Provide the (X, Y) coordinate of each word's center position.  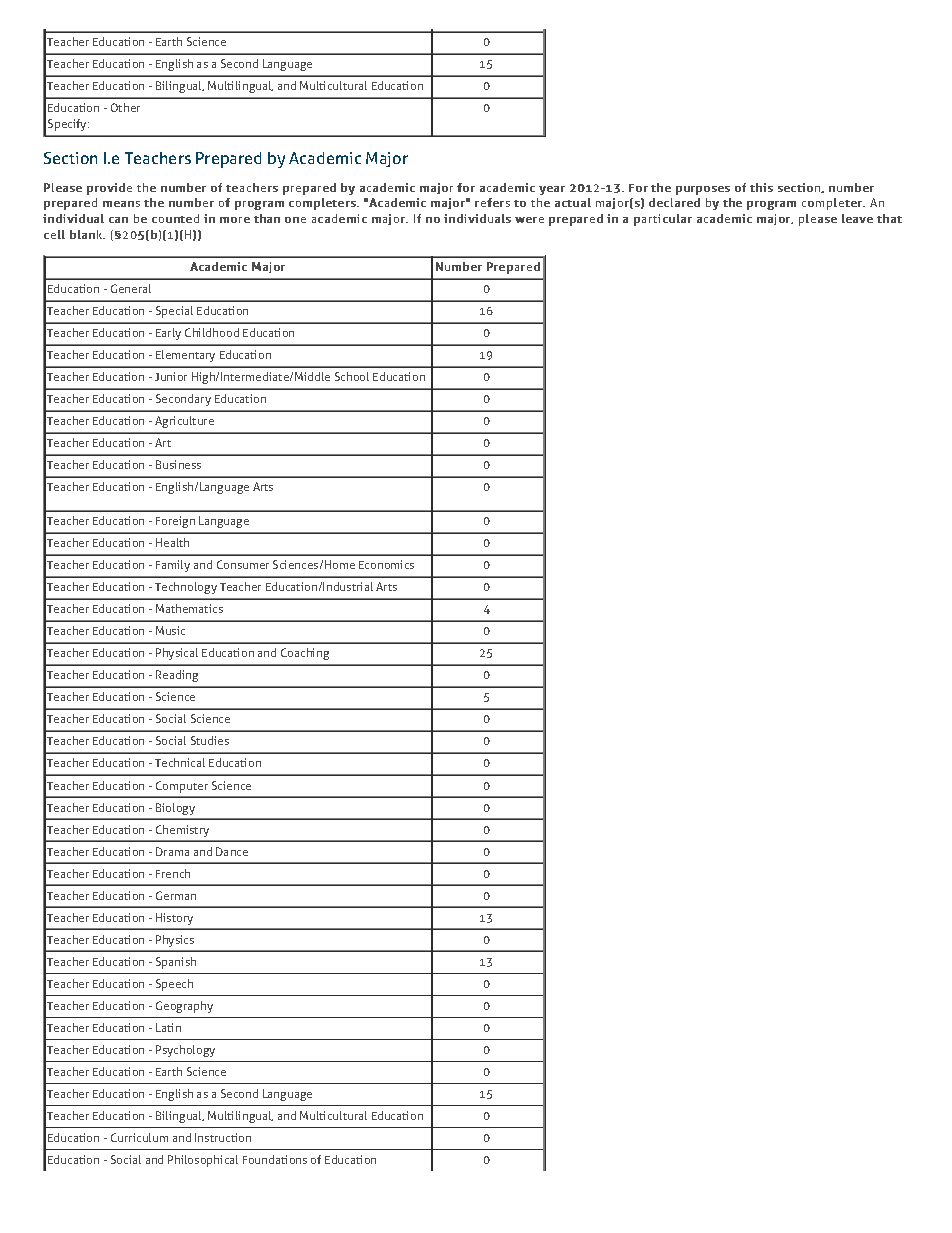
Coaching (305, 654)
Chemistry (182, 831)
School (352, 376)
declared (674, 202)
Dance (232, 851)
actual (573, 202)
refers (492, 202)
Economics (386, 564)
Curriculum (139, 1137)
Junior (171, 376)
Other (125, 107)
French (173, 873)
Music (170, 630)
